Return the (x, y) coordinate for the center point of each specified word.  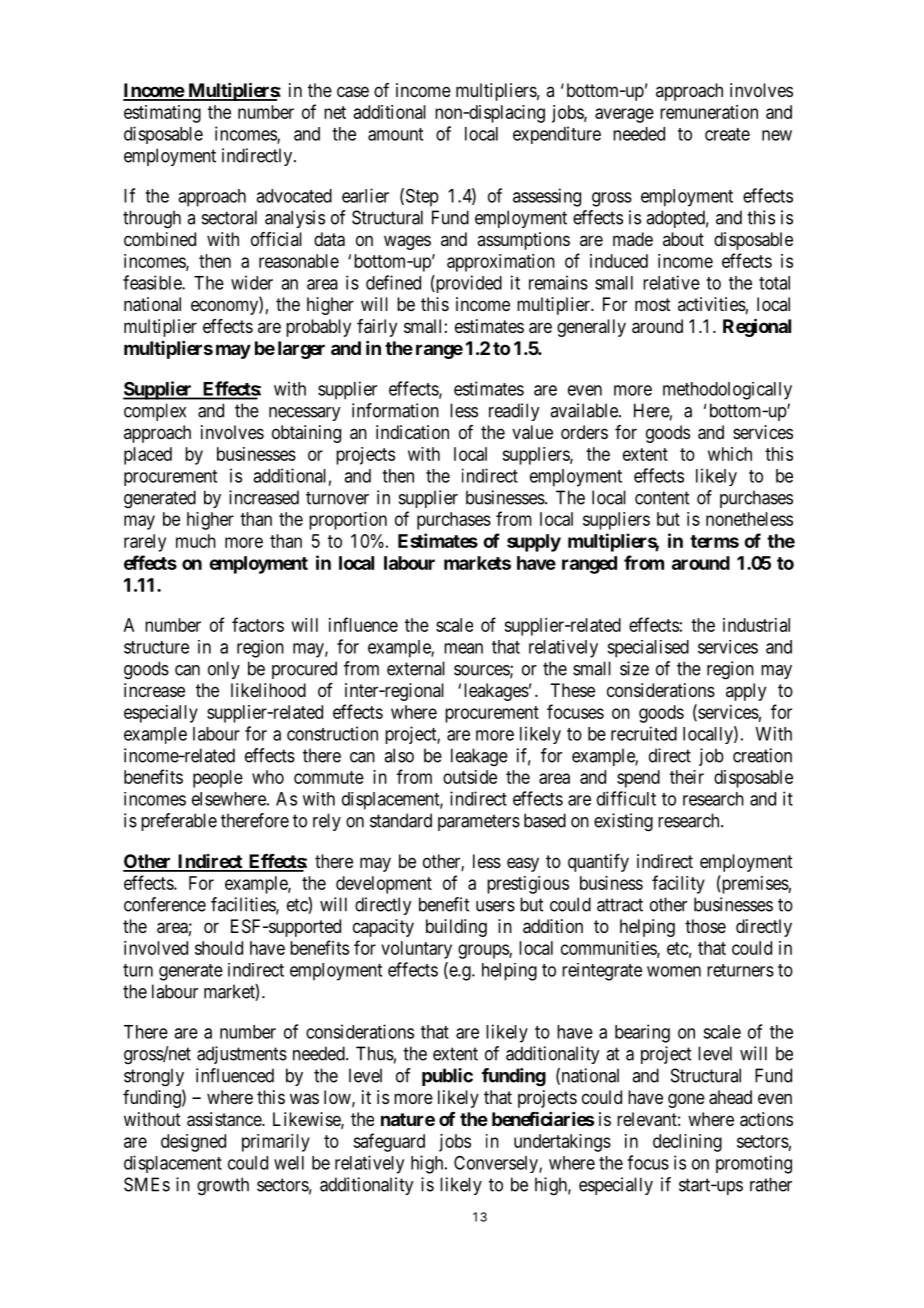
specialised (648, 649)
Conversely (497, 1164)
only (224, 670)
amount (395, 134)
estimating (162, 114)
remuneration (709, 112)
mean (463, 648)
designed (193, 1143)
